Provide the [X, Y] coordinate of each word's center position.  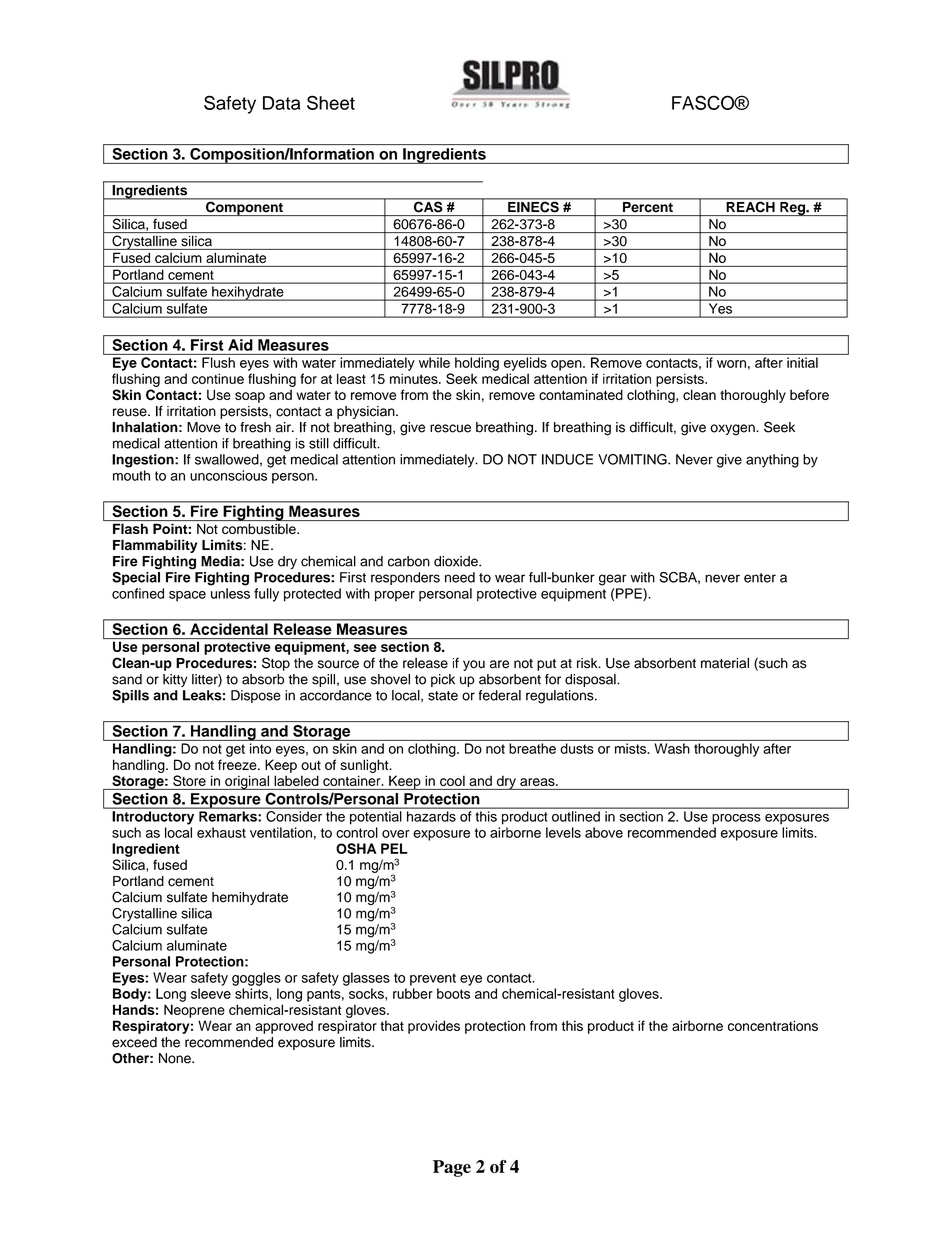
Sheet [331, 102]
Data [281, 103]
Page [452, 1168]
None [176, 1058]
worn [731, 364]
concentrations [773, 1025]
